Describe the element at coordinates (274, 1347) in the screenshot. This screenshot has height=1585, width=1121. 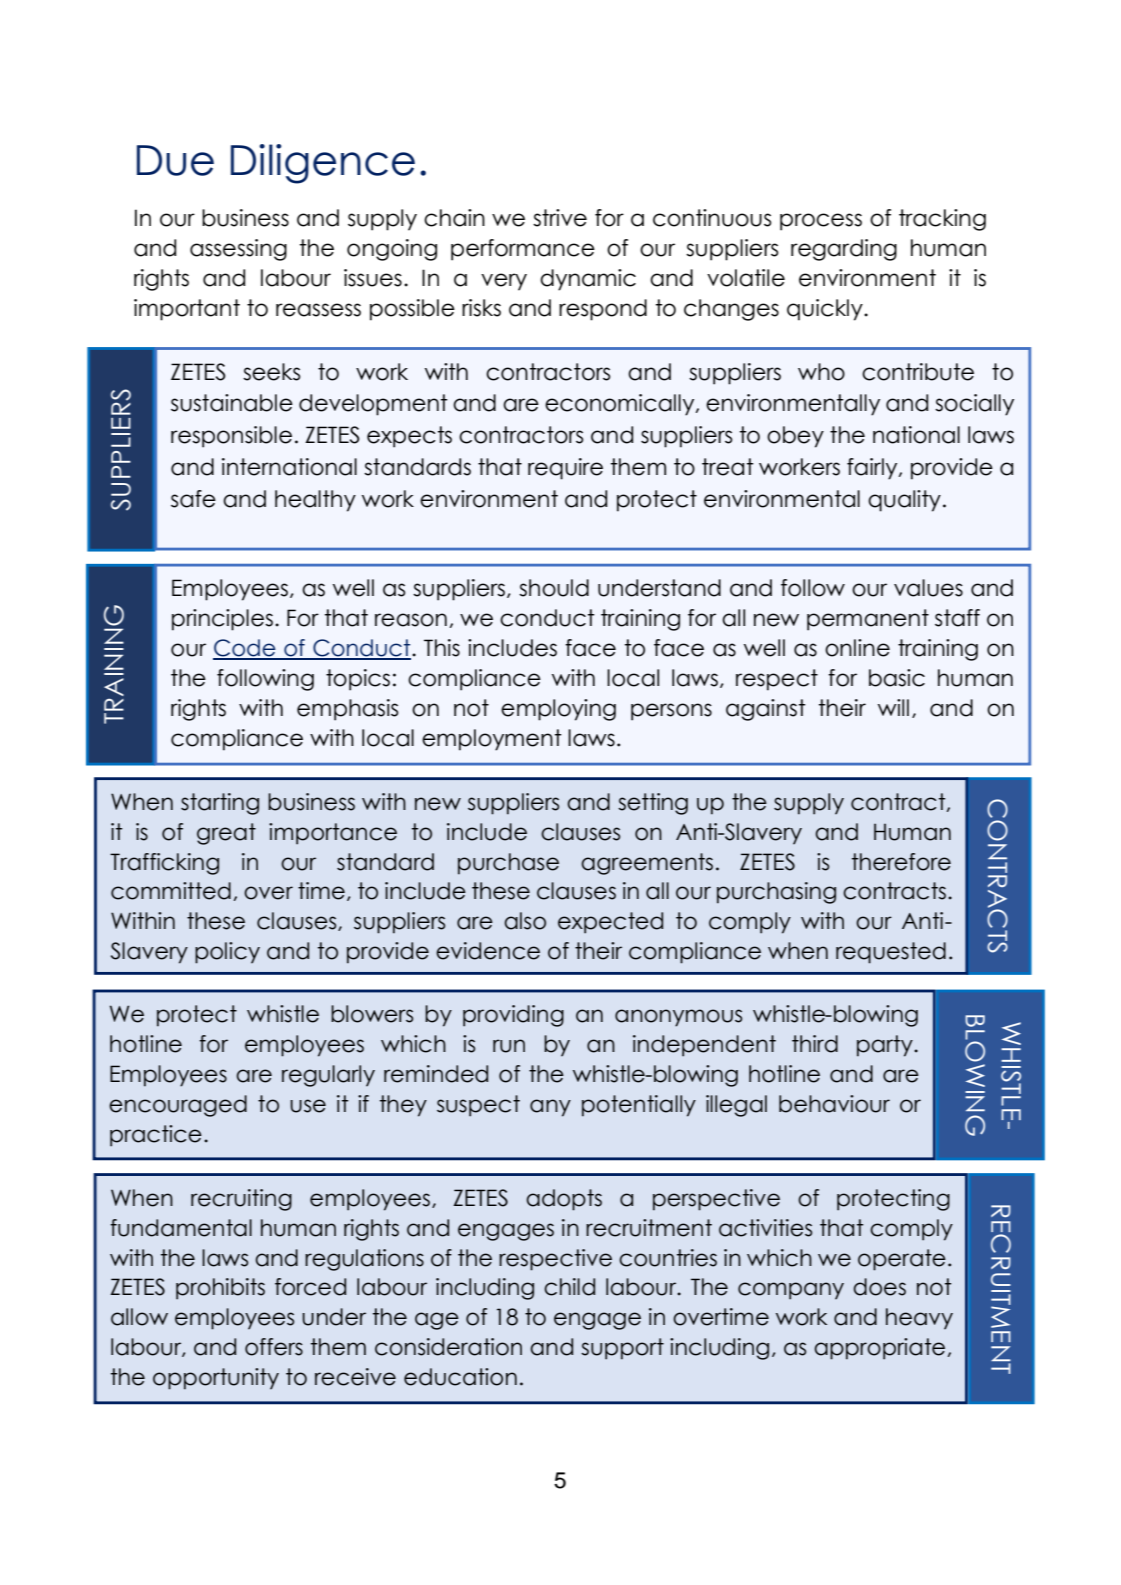
I see `offers` at that location.
